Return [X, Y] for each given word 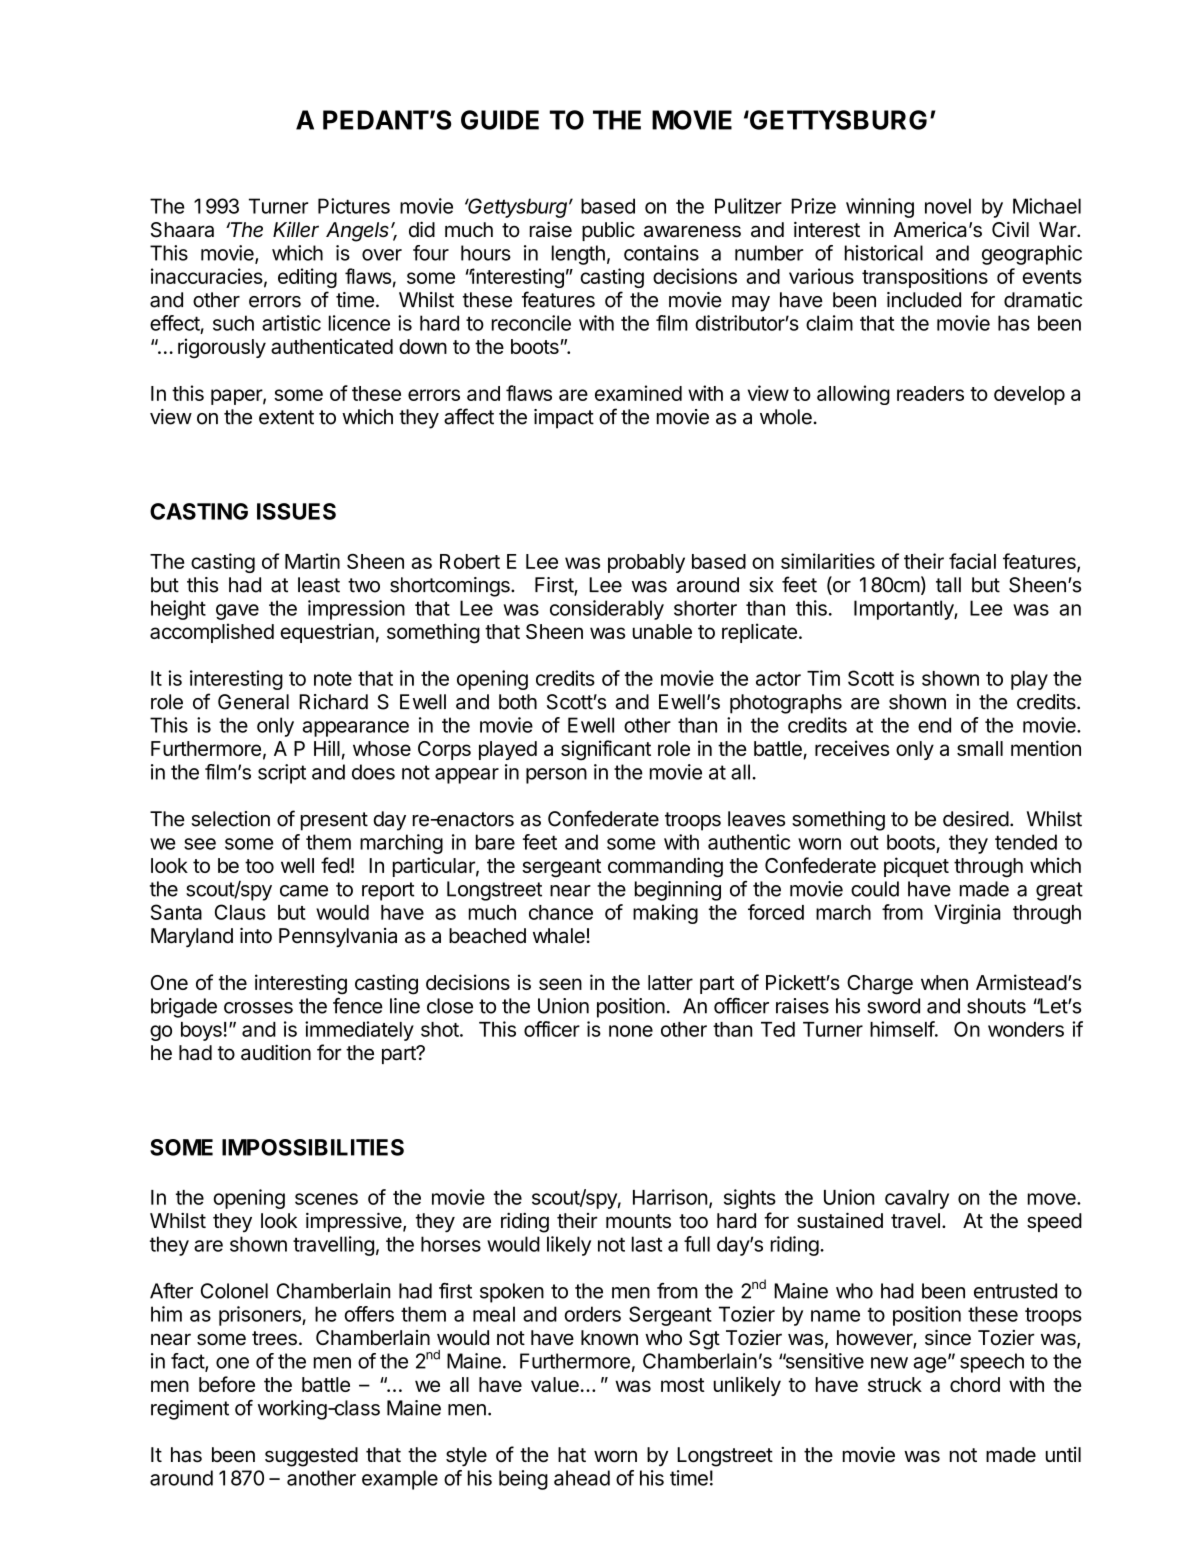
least [319, 585]
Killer [296, 229]
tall [948, 585]
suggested [311, 1457]
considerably [607, 610]
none [631, 1031]
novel [948, 206]
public [608, 231]
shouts [996, 1006]
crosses [258, 1008]
